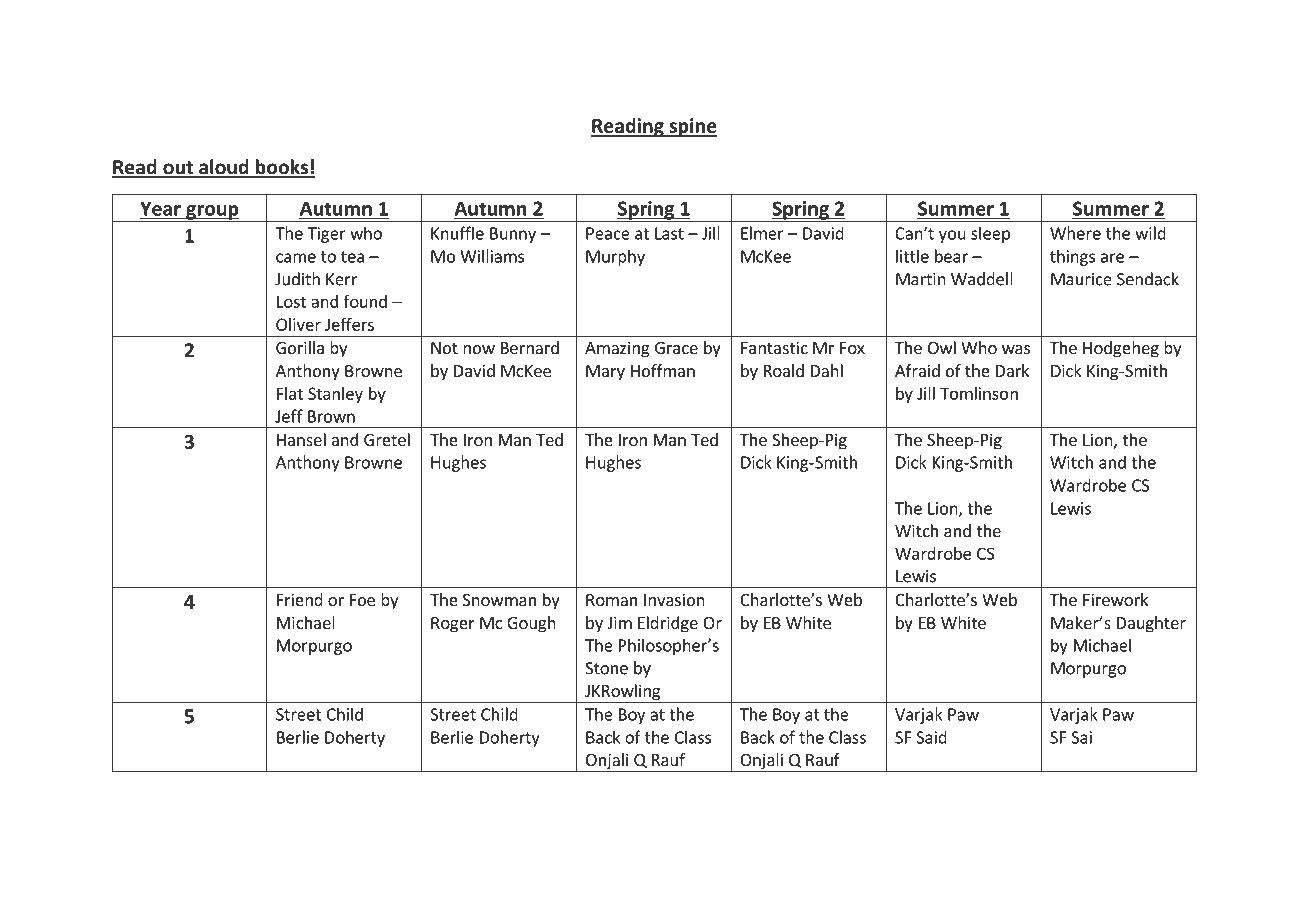  What do you see at coordinates (298, 324) in the page?
I see `Oliver` at bounding box center [298, 324].
